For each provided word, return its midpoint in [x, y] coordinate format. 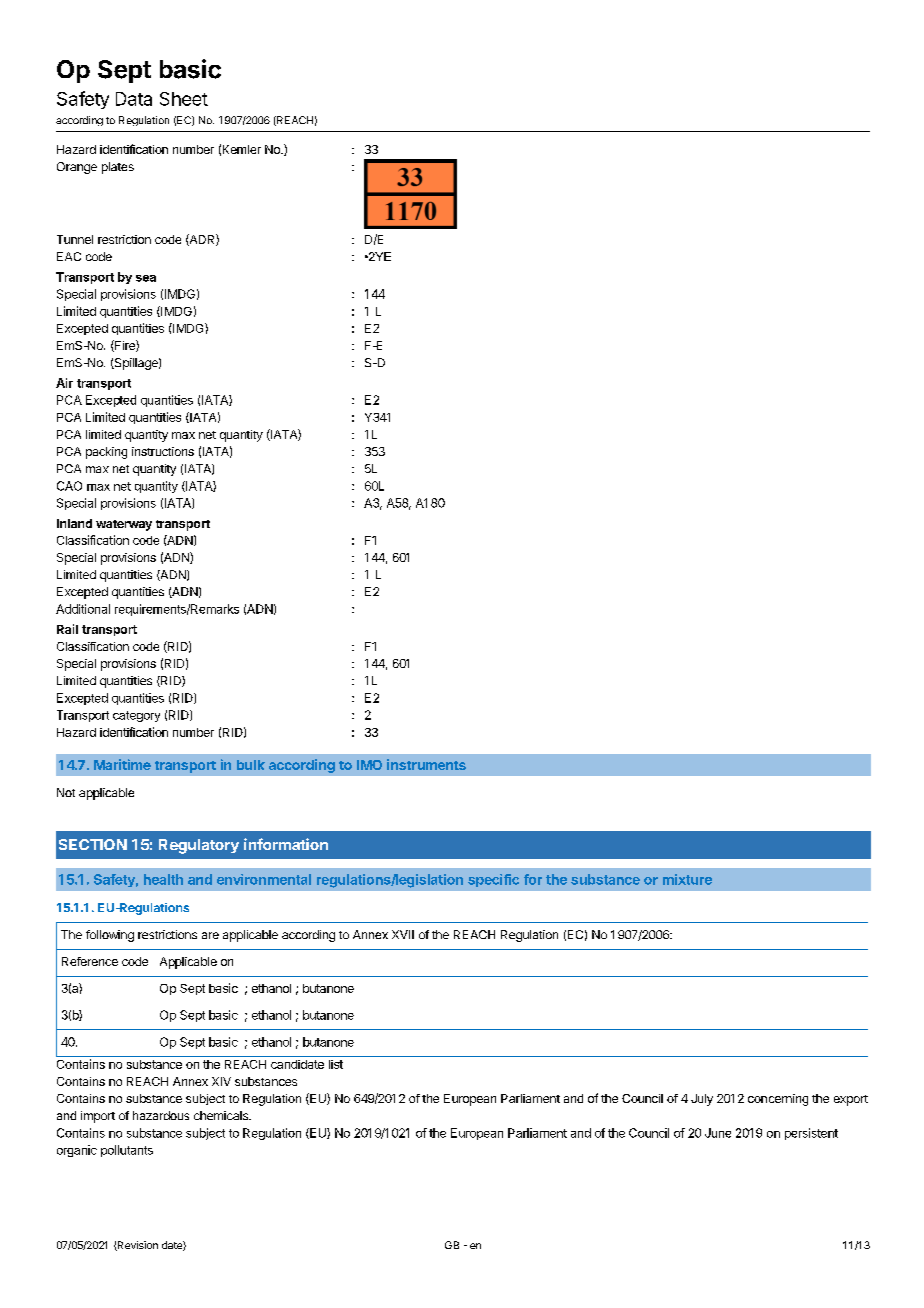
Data [134, 99]
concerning [778, 1100]
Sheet [184, 99]
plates [118, 168]
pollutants [127, 1151]
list [336, 1064]
